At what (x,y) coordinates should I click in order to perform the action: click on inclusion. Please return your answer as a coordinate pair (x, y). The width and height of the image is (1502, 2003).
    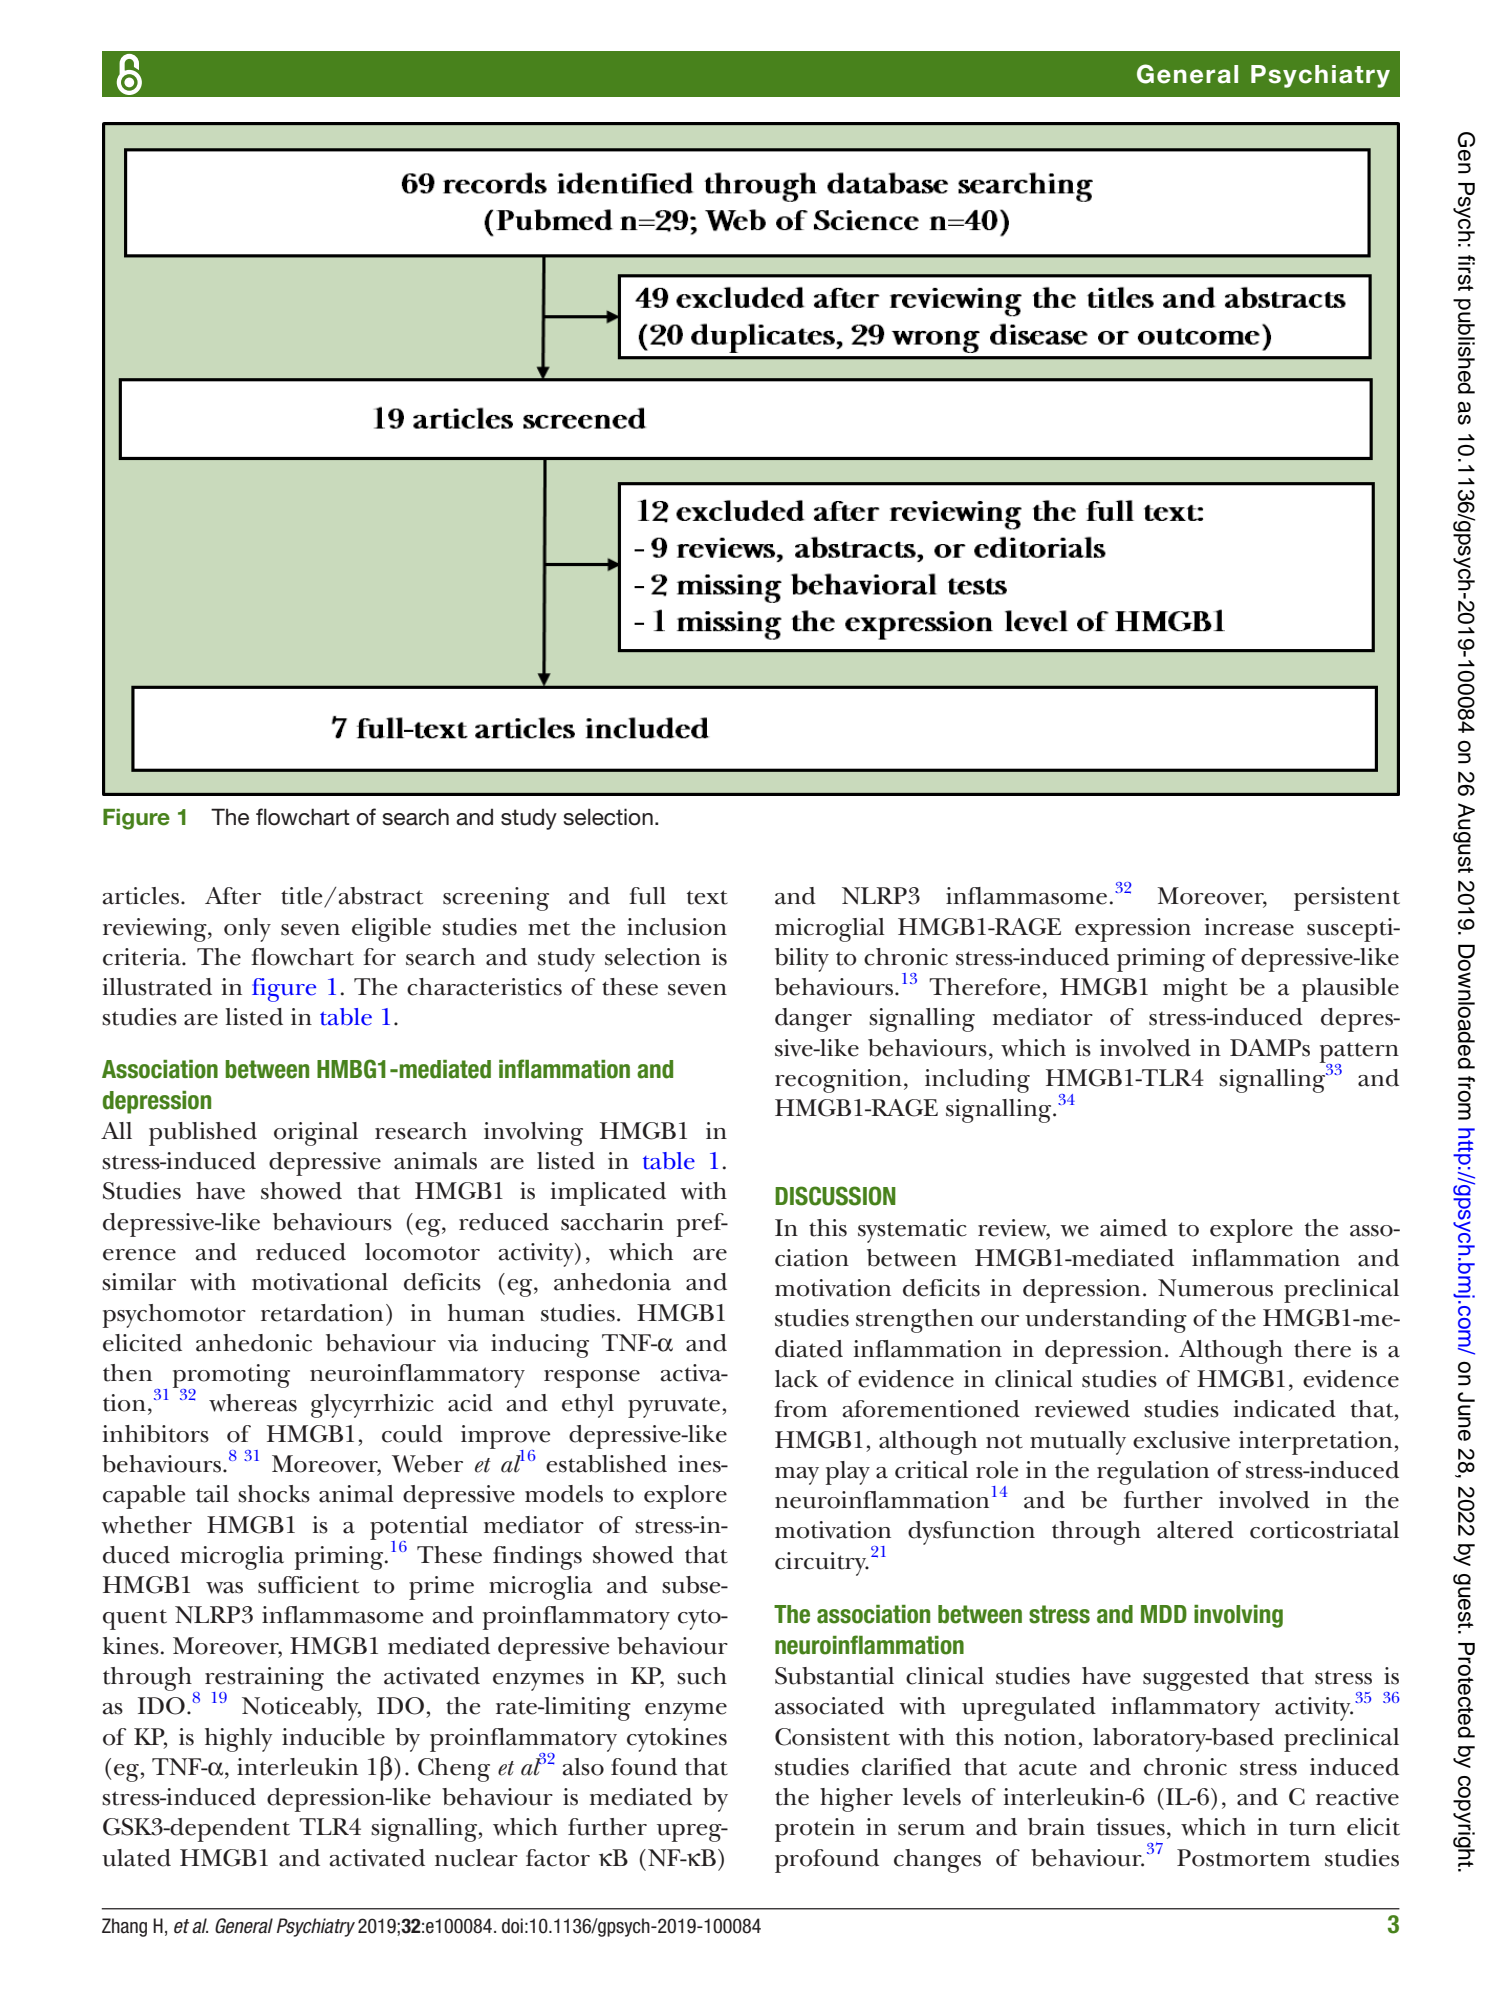
    Looking at the image, I should click on (677, 927).
